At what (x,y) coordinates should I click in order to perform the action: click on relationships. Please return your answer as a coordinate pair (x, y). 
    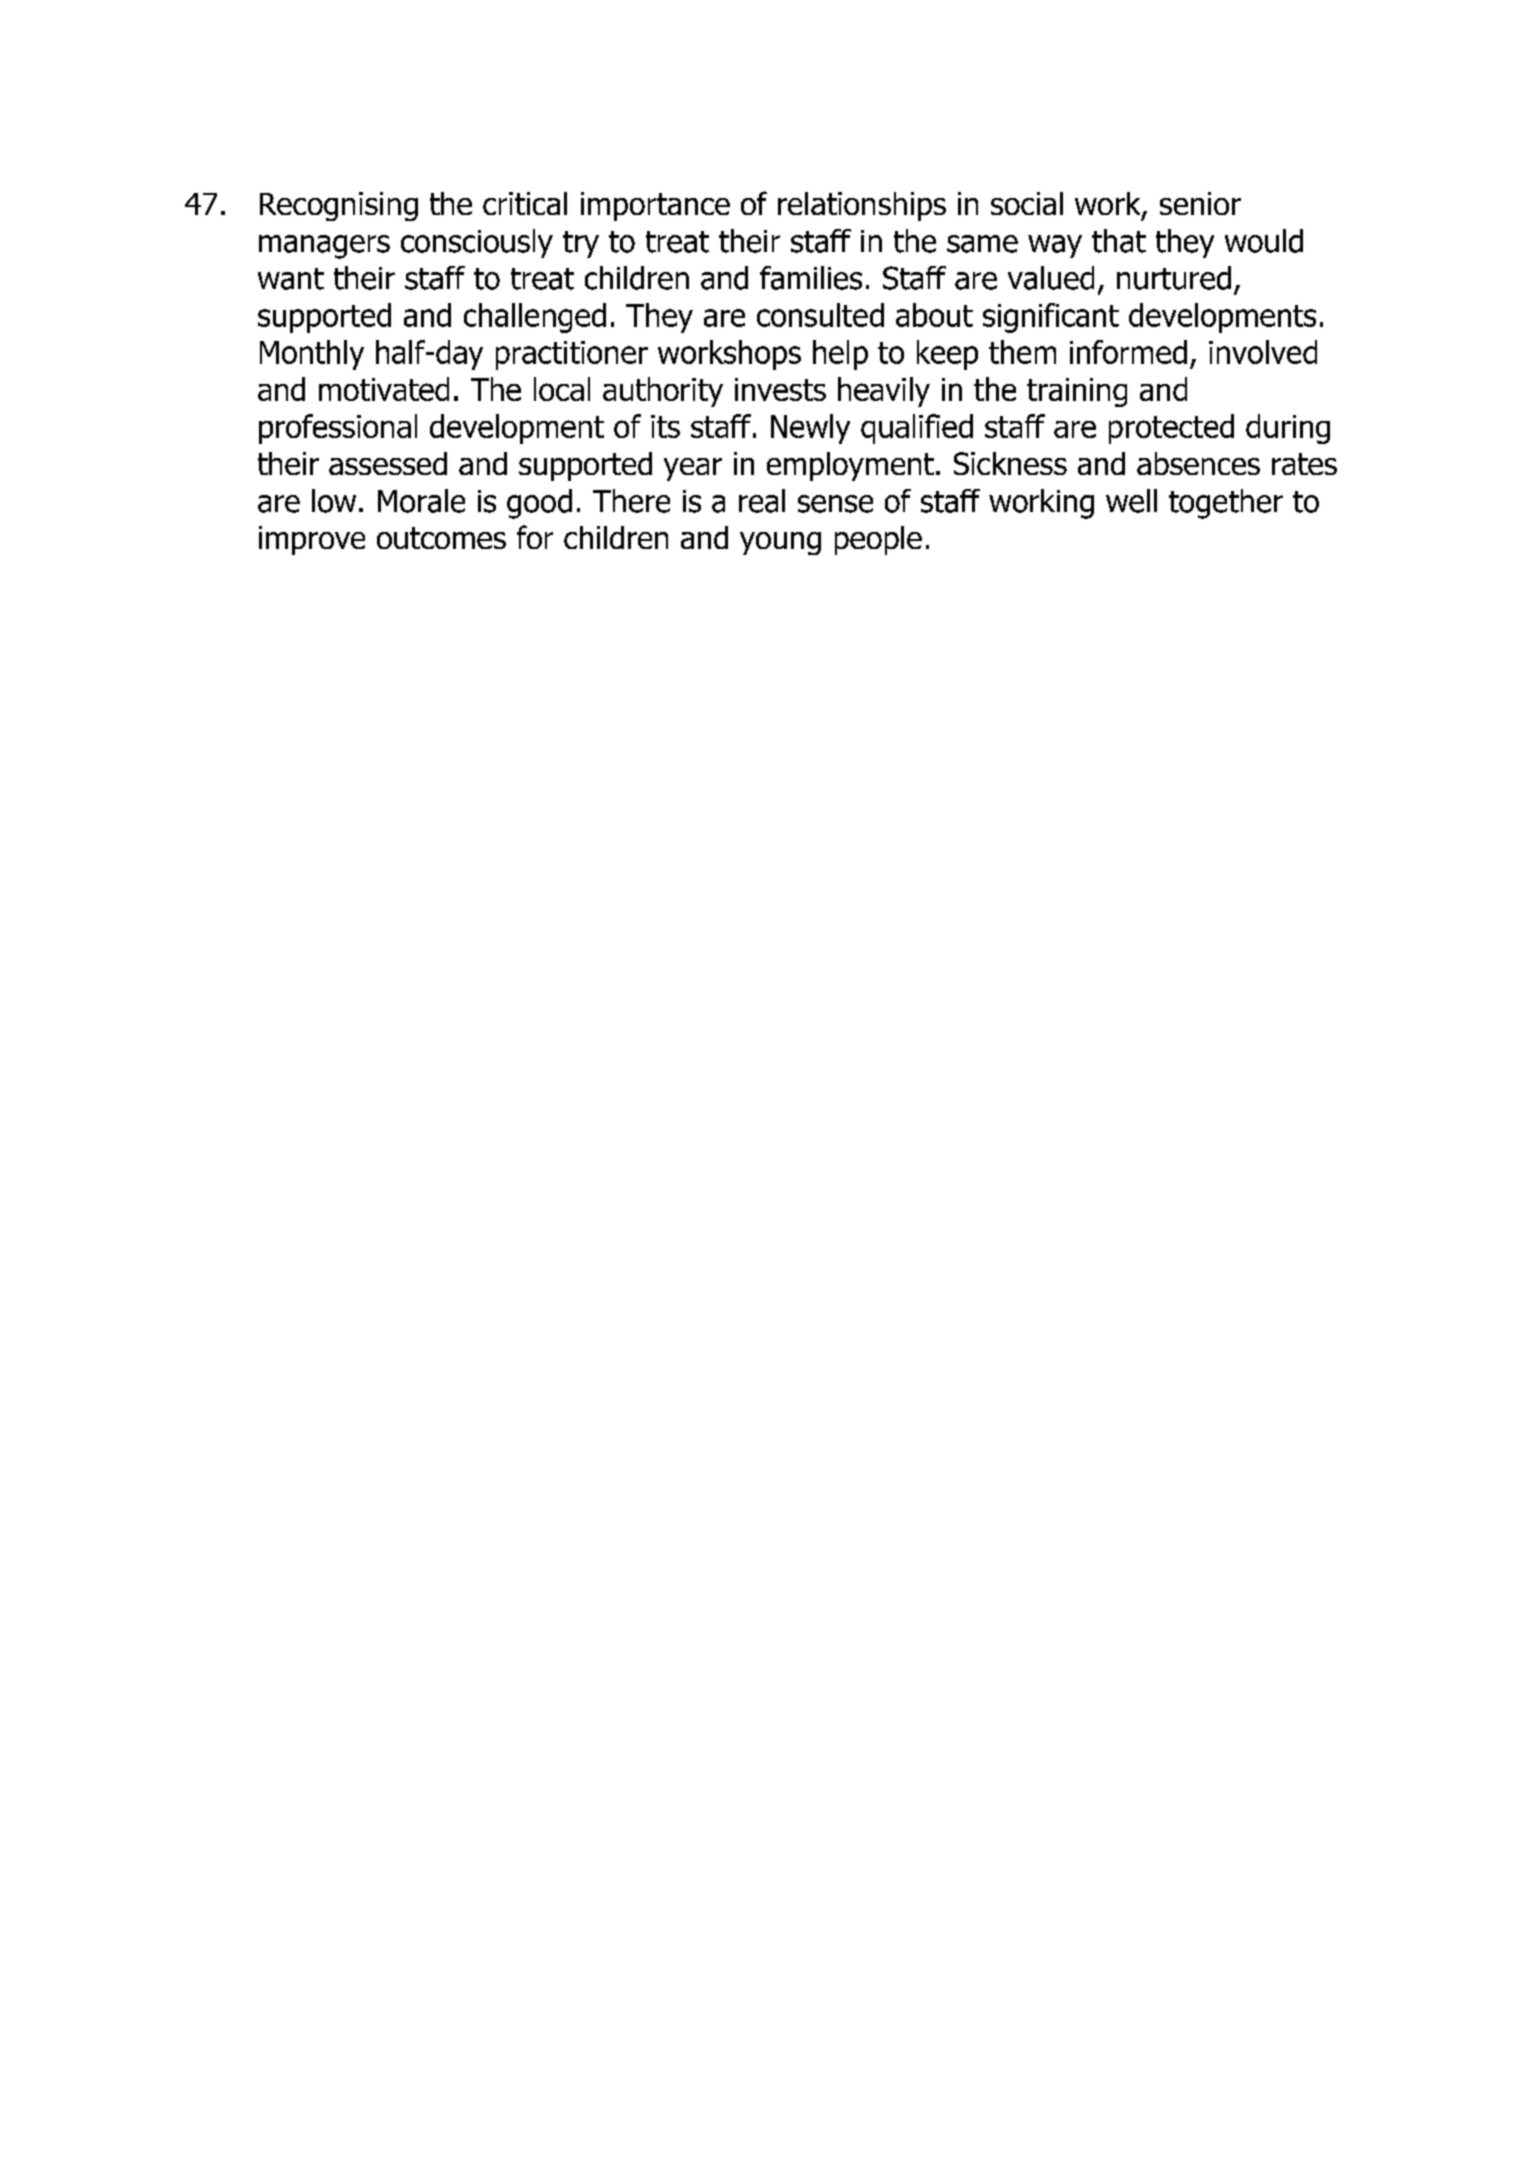
    Looking at the image, I should click on (862, 206).
